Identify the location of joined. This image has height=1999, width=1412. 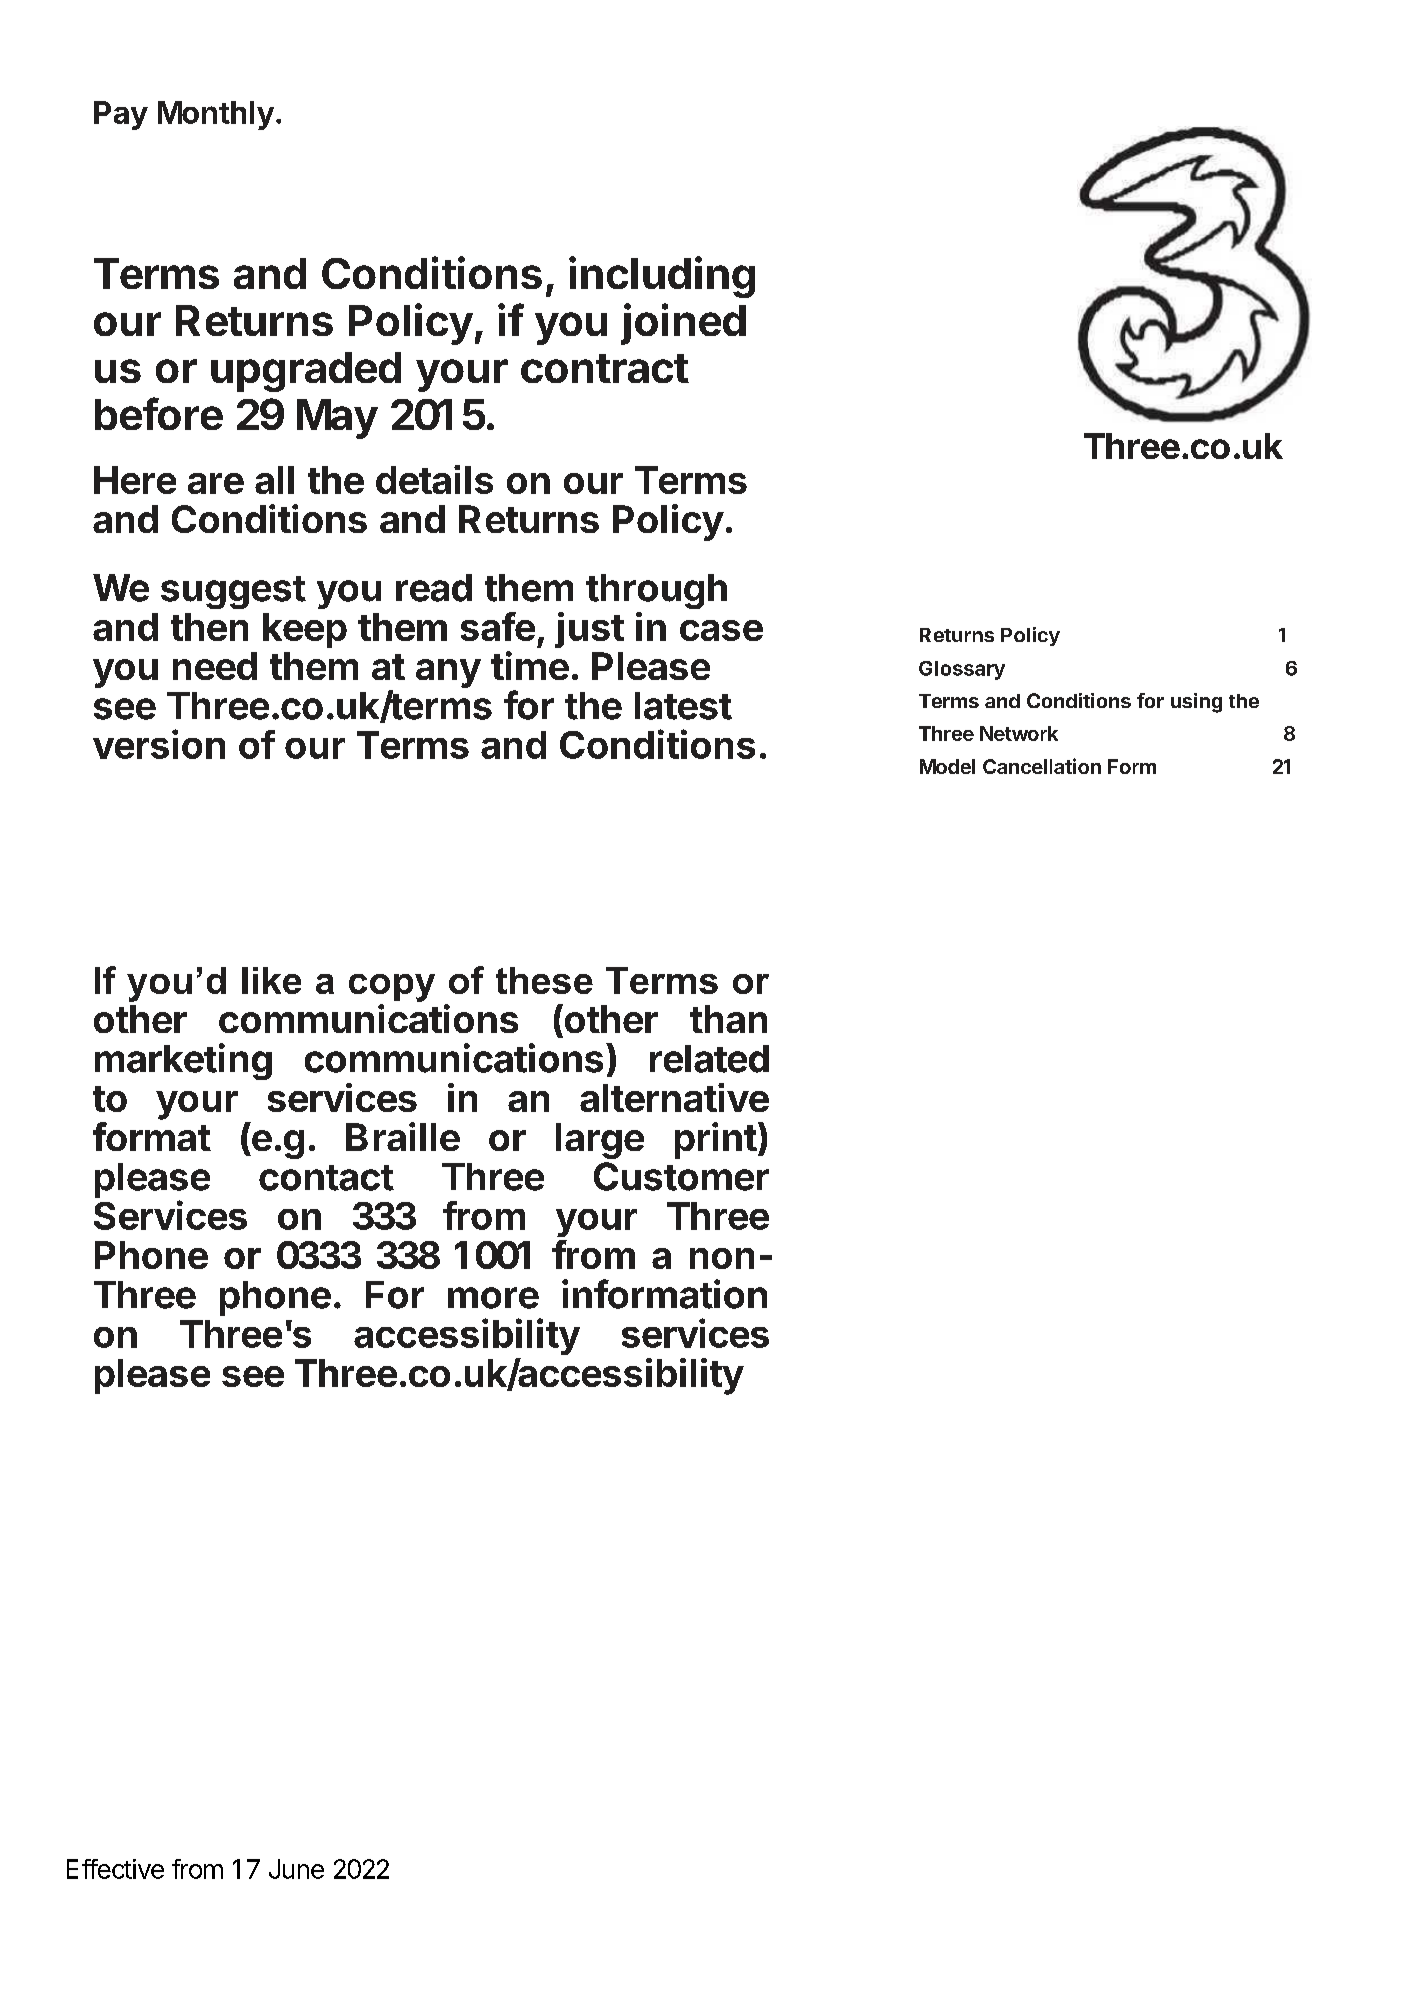
(683, 324).
